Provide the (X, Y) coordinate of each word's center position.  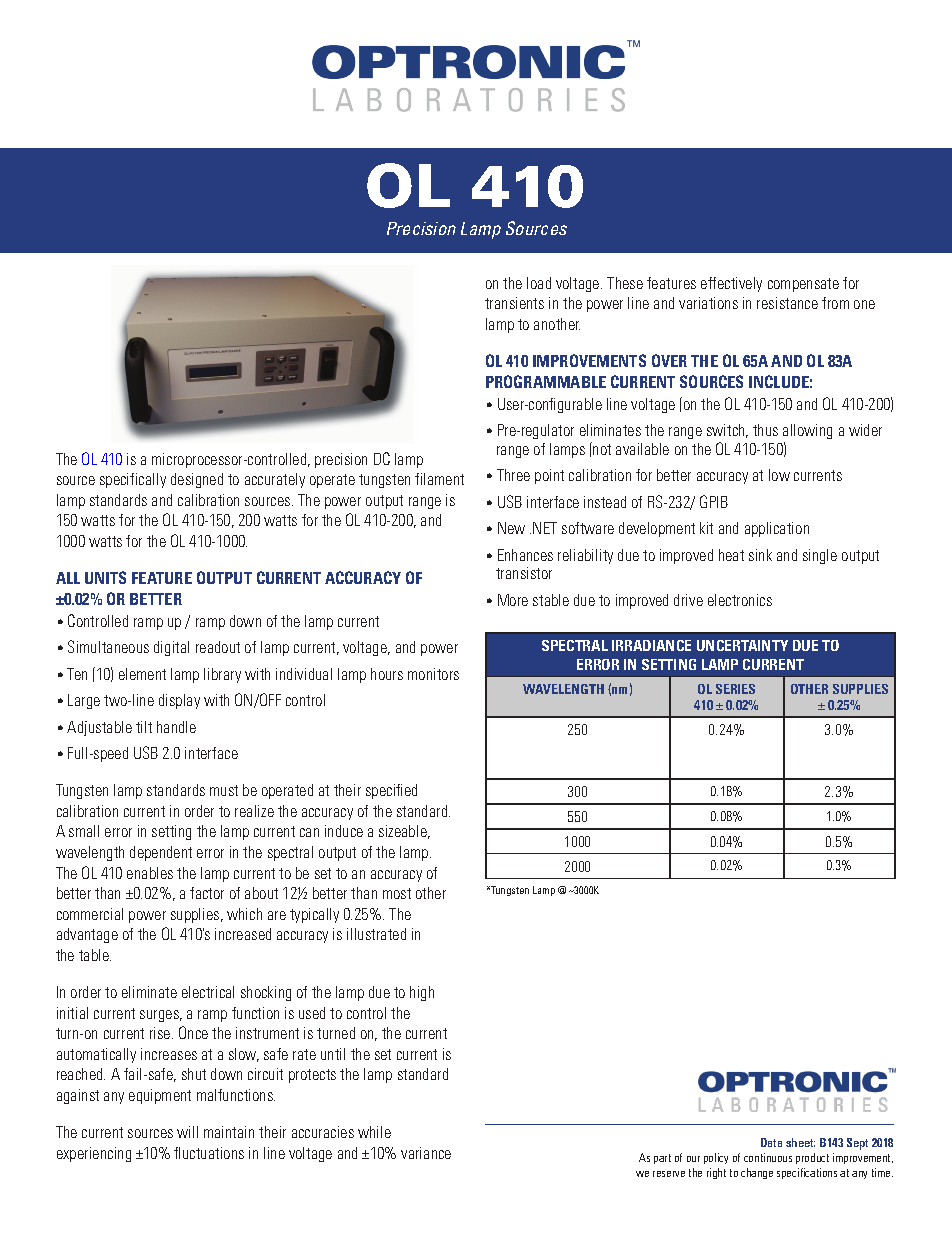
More (513, 600)
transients (514, 303)
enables (150, 873)
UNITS (105, 577)
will (187, 1132)
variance (426, 1153)
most (397, 893)
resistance (787, 303)
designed (197, 480)
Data (771, 1142)
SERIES (735, 689)
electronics (740, 600)
